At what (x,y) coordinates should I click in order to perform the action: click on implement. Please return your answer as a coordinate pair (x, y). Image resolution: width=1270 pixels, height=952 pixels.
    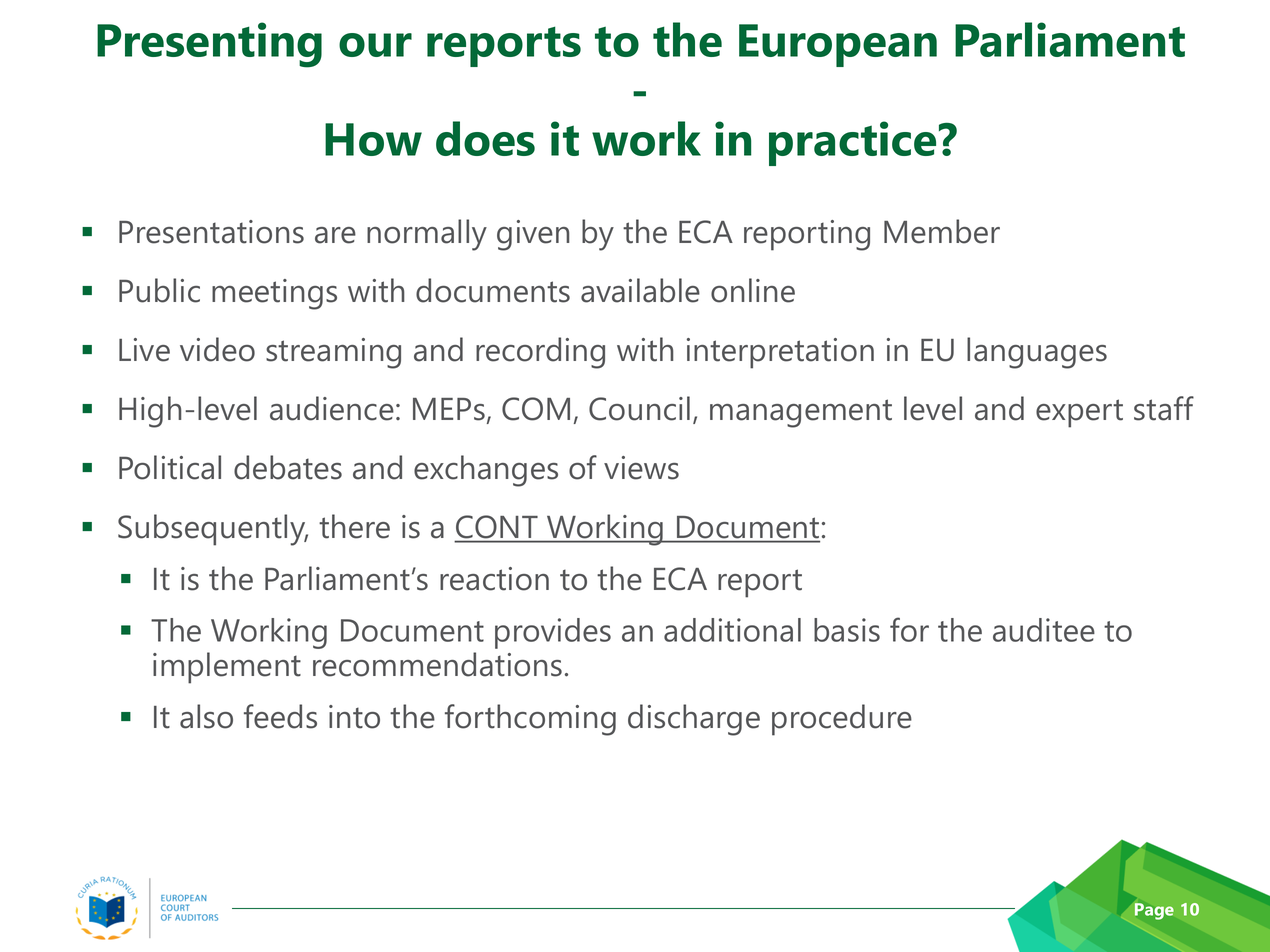
    Looking at the image, I should click on (227, 668).
